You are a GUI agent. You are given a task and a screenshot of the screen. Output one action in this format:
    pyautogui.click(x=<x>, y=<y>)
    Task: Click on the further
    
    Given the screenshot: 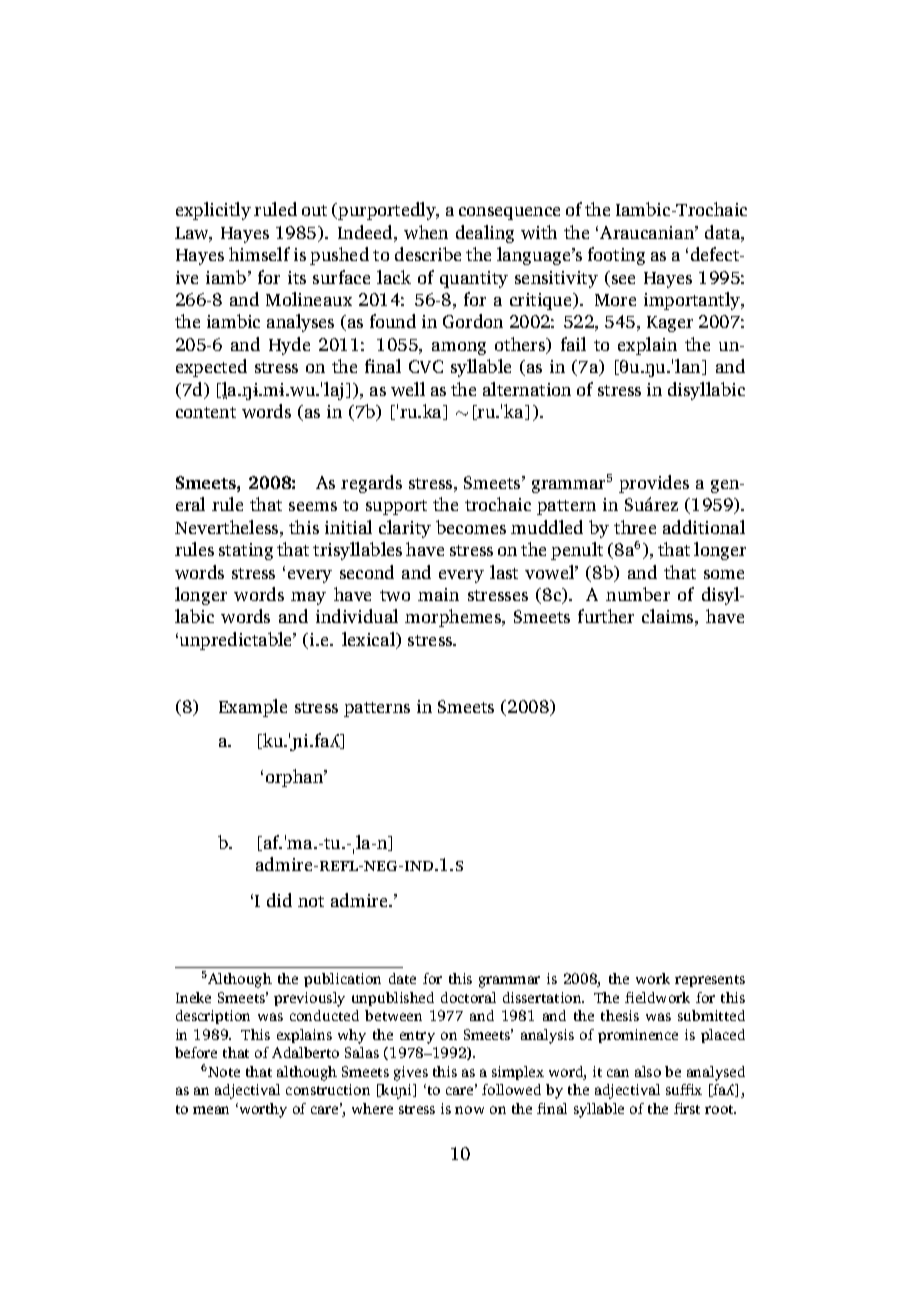 What is the action you would take?
    pyautogui.click(x=606, y=616)
